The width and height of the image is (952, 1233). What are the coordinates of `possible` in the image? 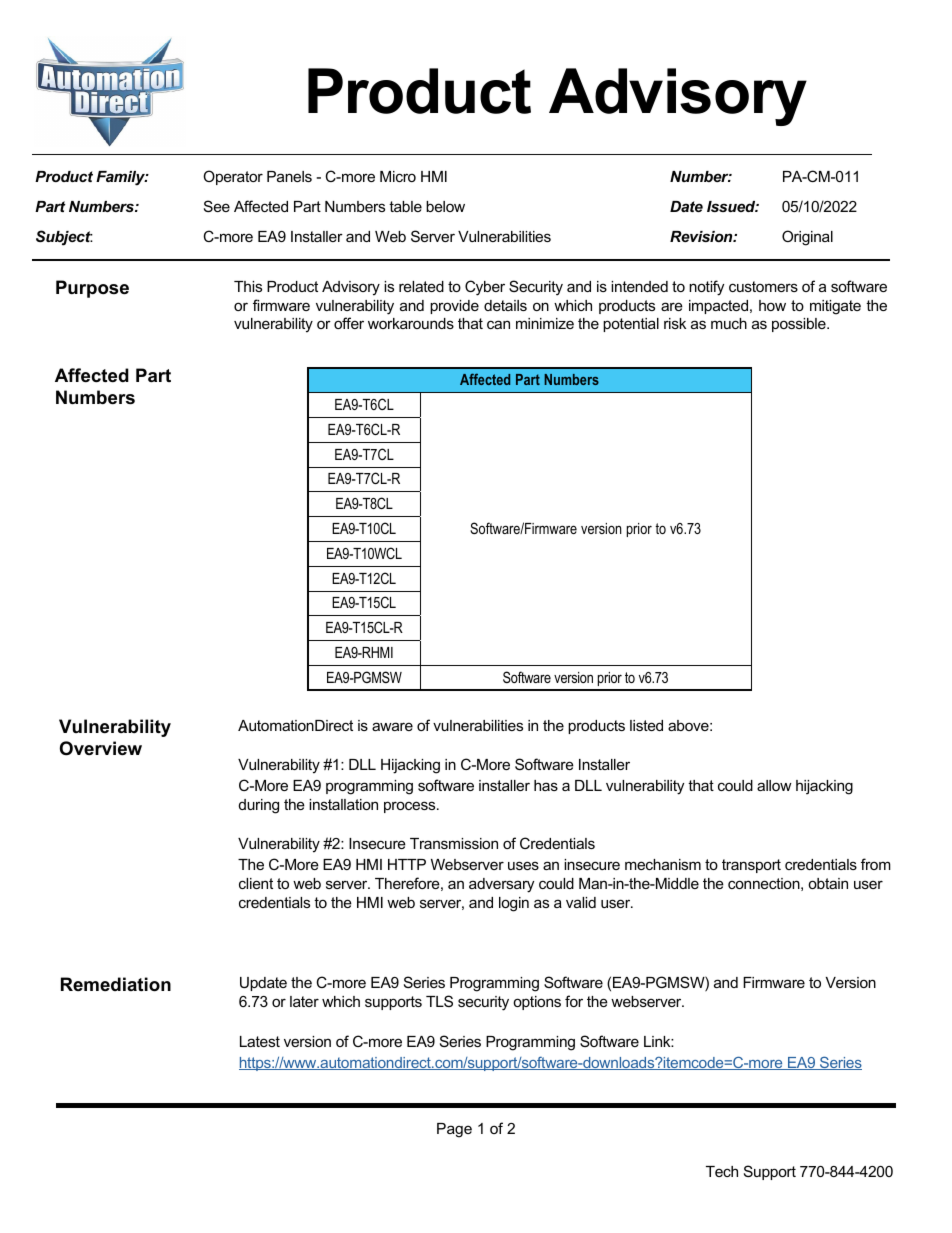 It's located at (800, 325).
